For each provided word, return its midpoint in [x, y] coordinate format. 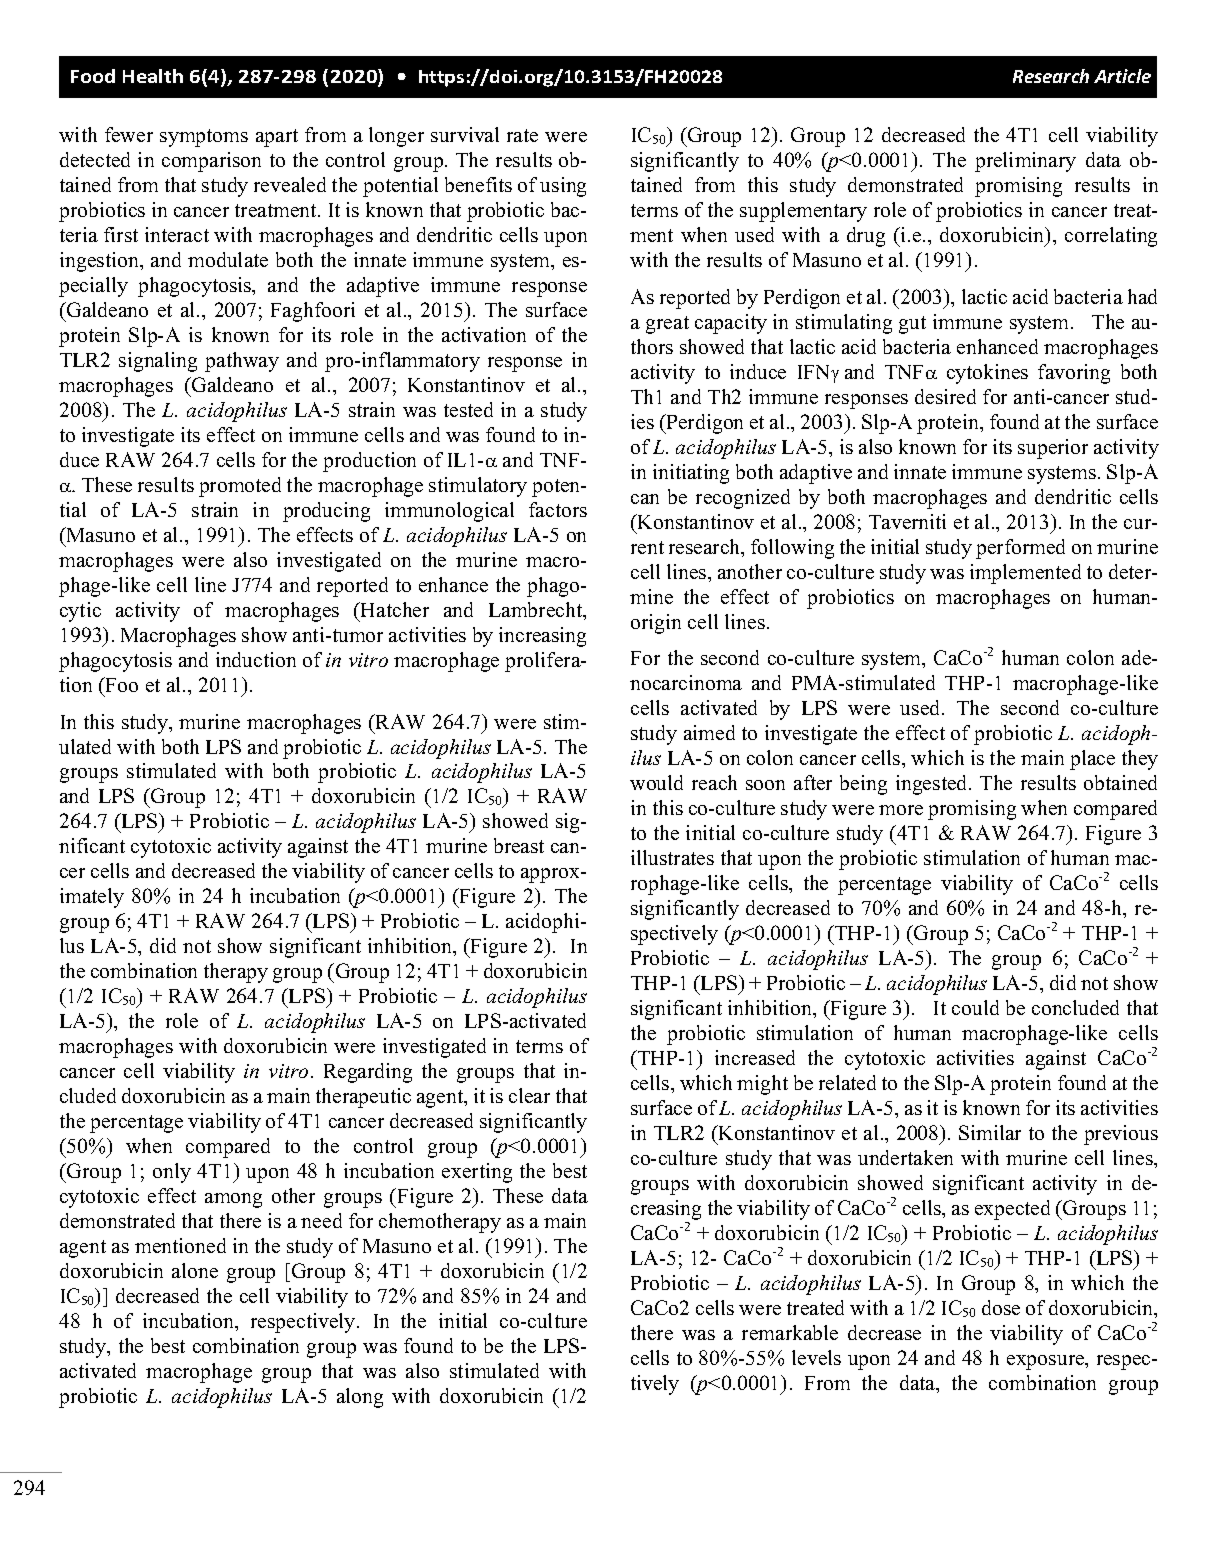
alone [195, 1270]
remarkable [790, 1332]
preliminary [1025, 162]
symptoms [204, 138]
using [563, 187]
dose [1001, 1307]
